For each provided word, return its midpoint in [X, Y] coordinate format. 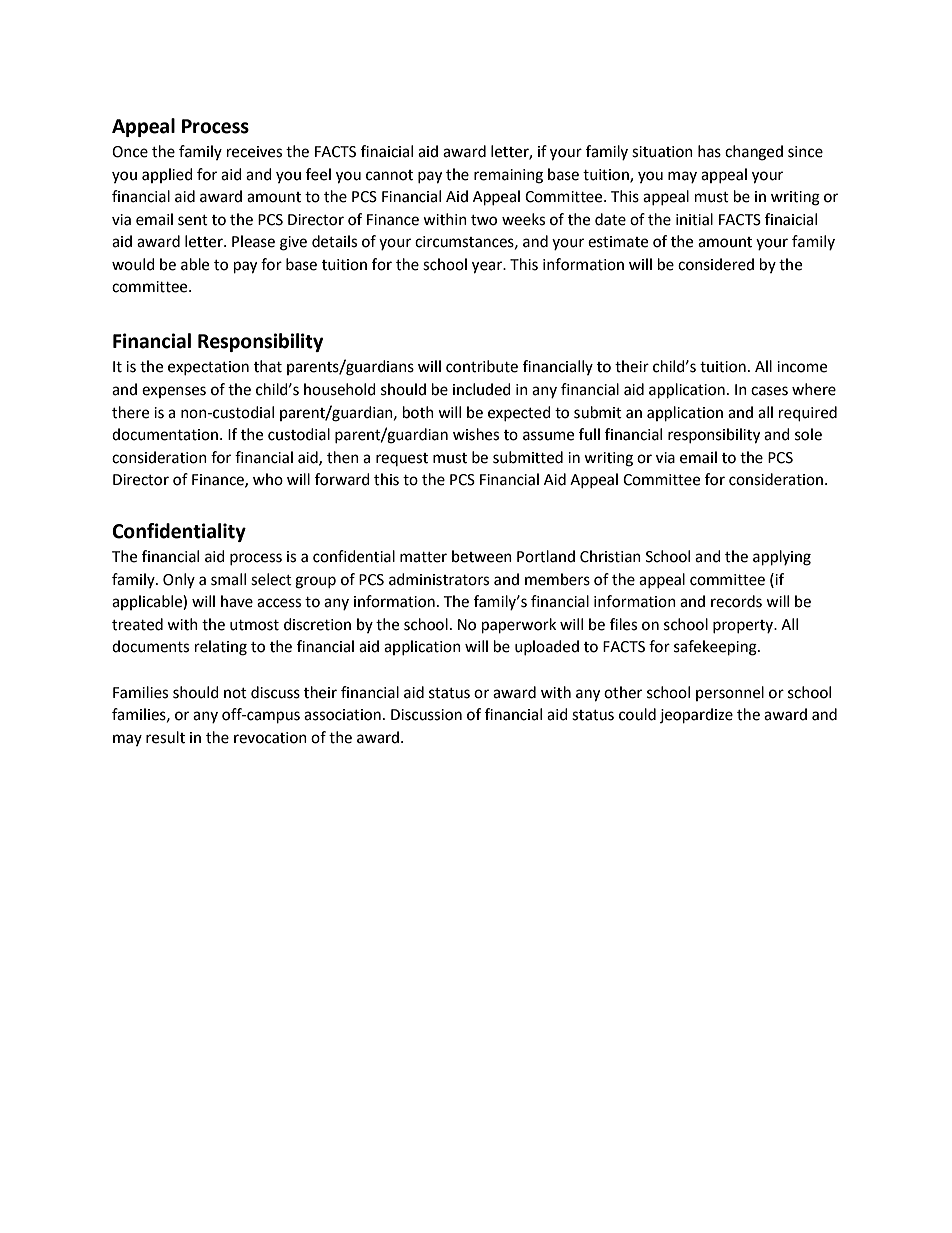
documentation [165, 434]
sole [808, 434]
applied [167, 175]
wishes [476, 434]
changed [754, 153]
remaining [508, 176]
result [165, 737]
